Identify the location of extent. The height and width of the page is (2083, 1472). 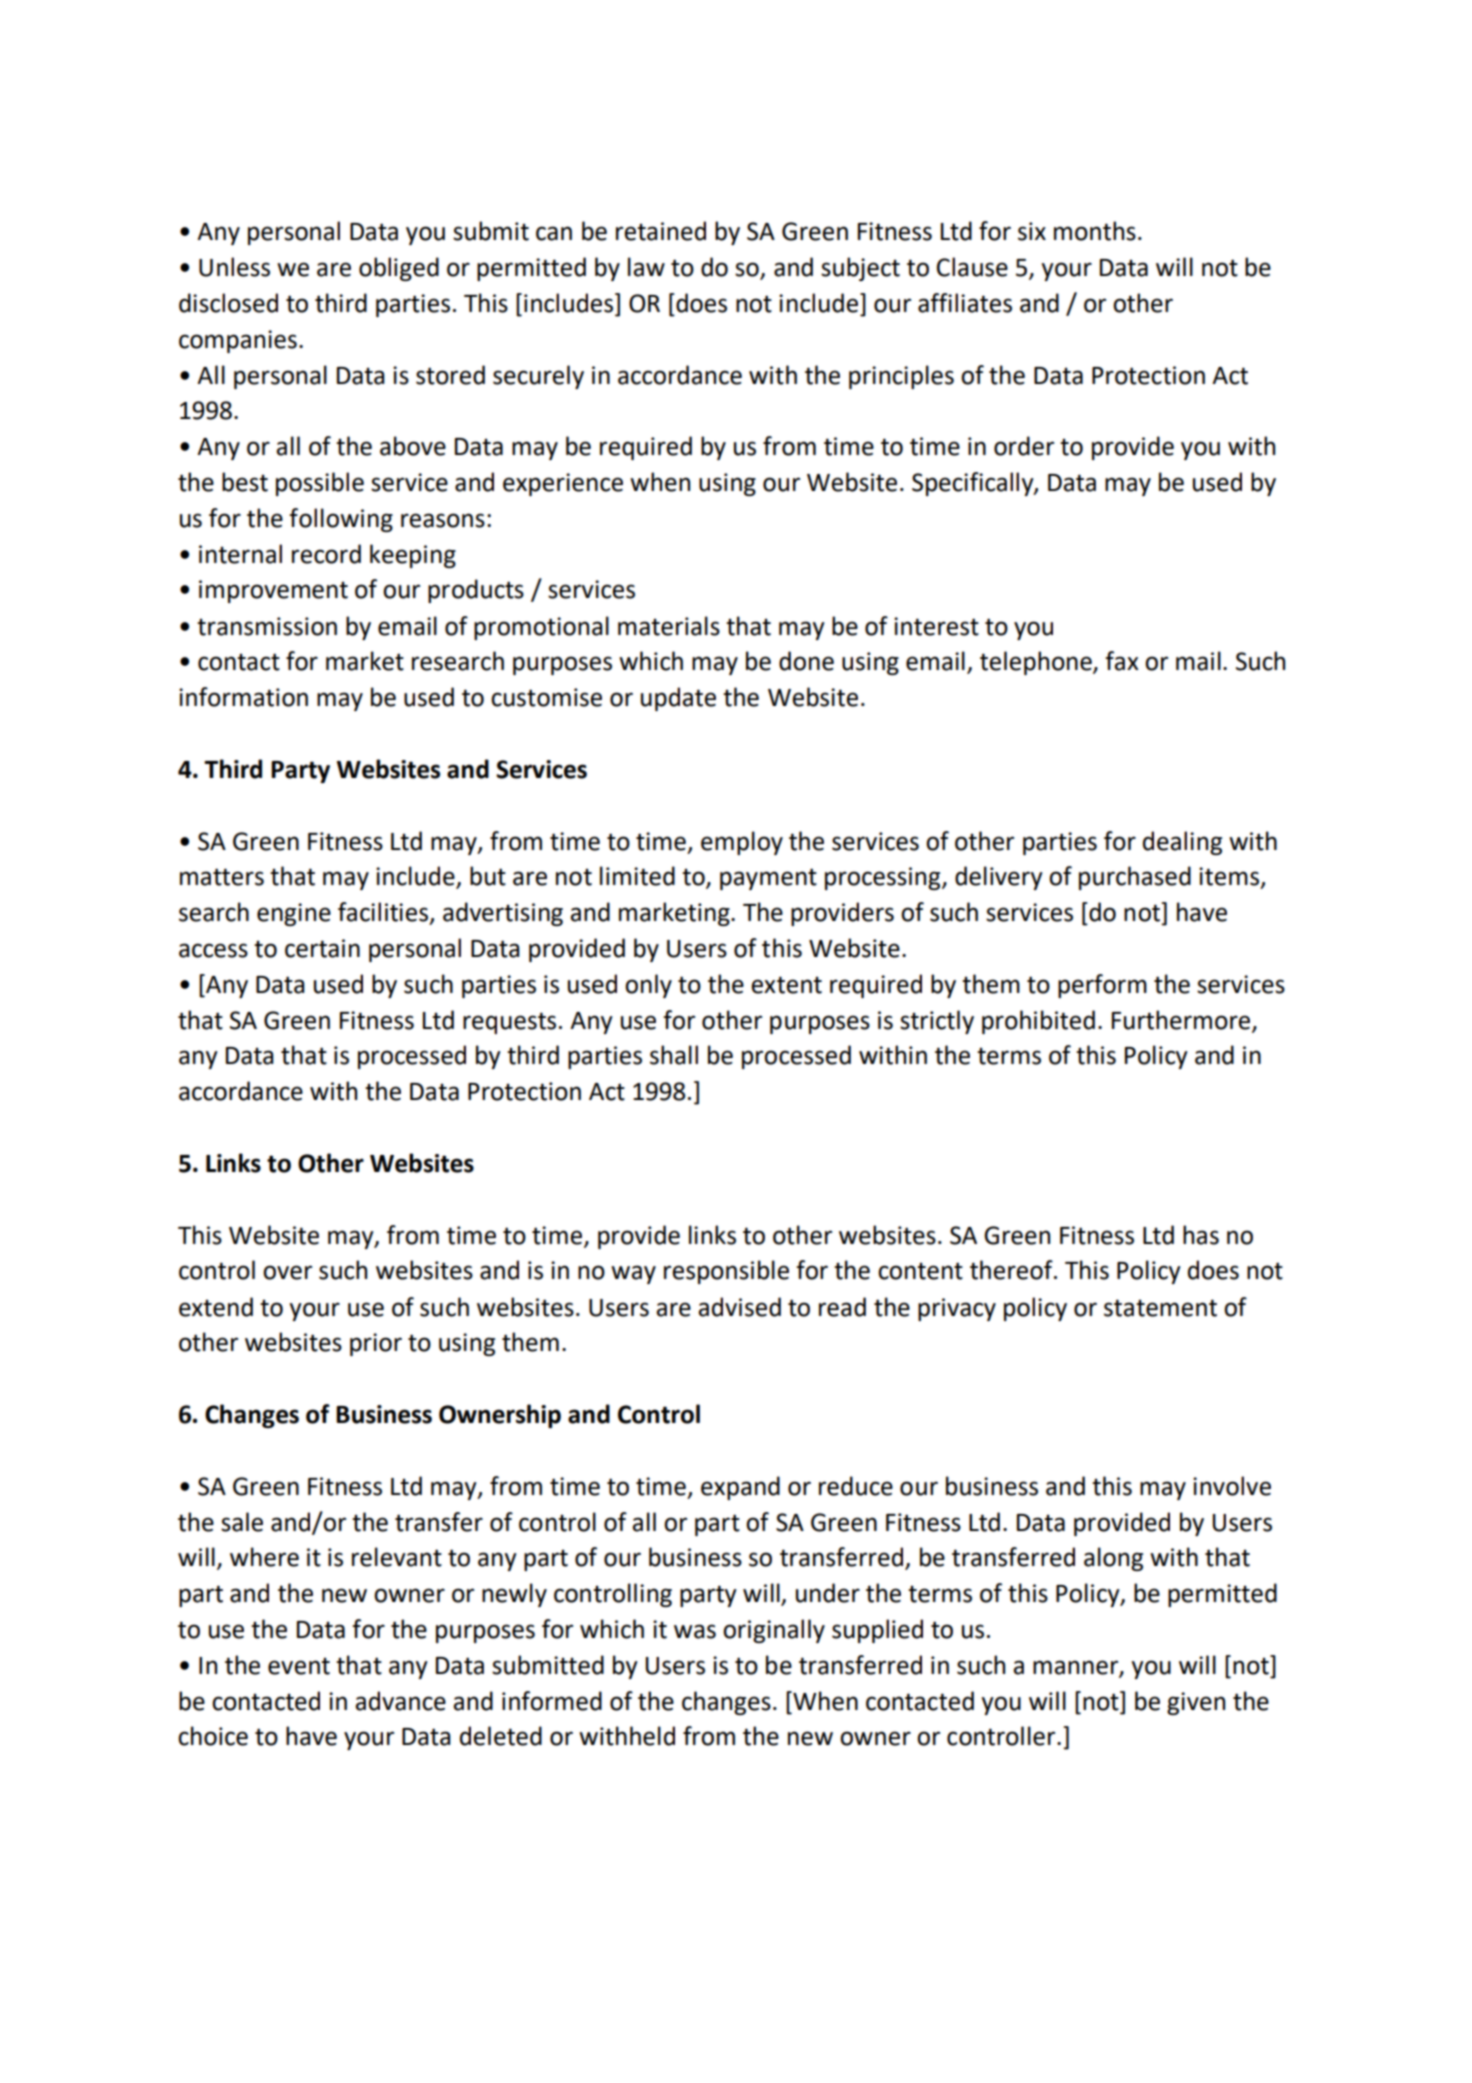
(786, 985).
